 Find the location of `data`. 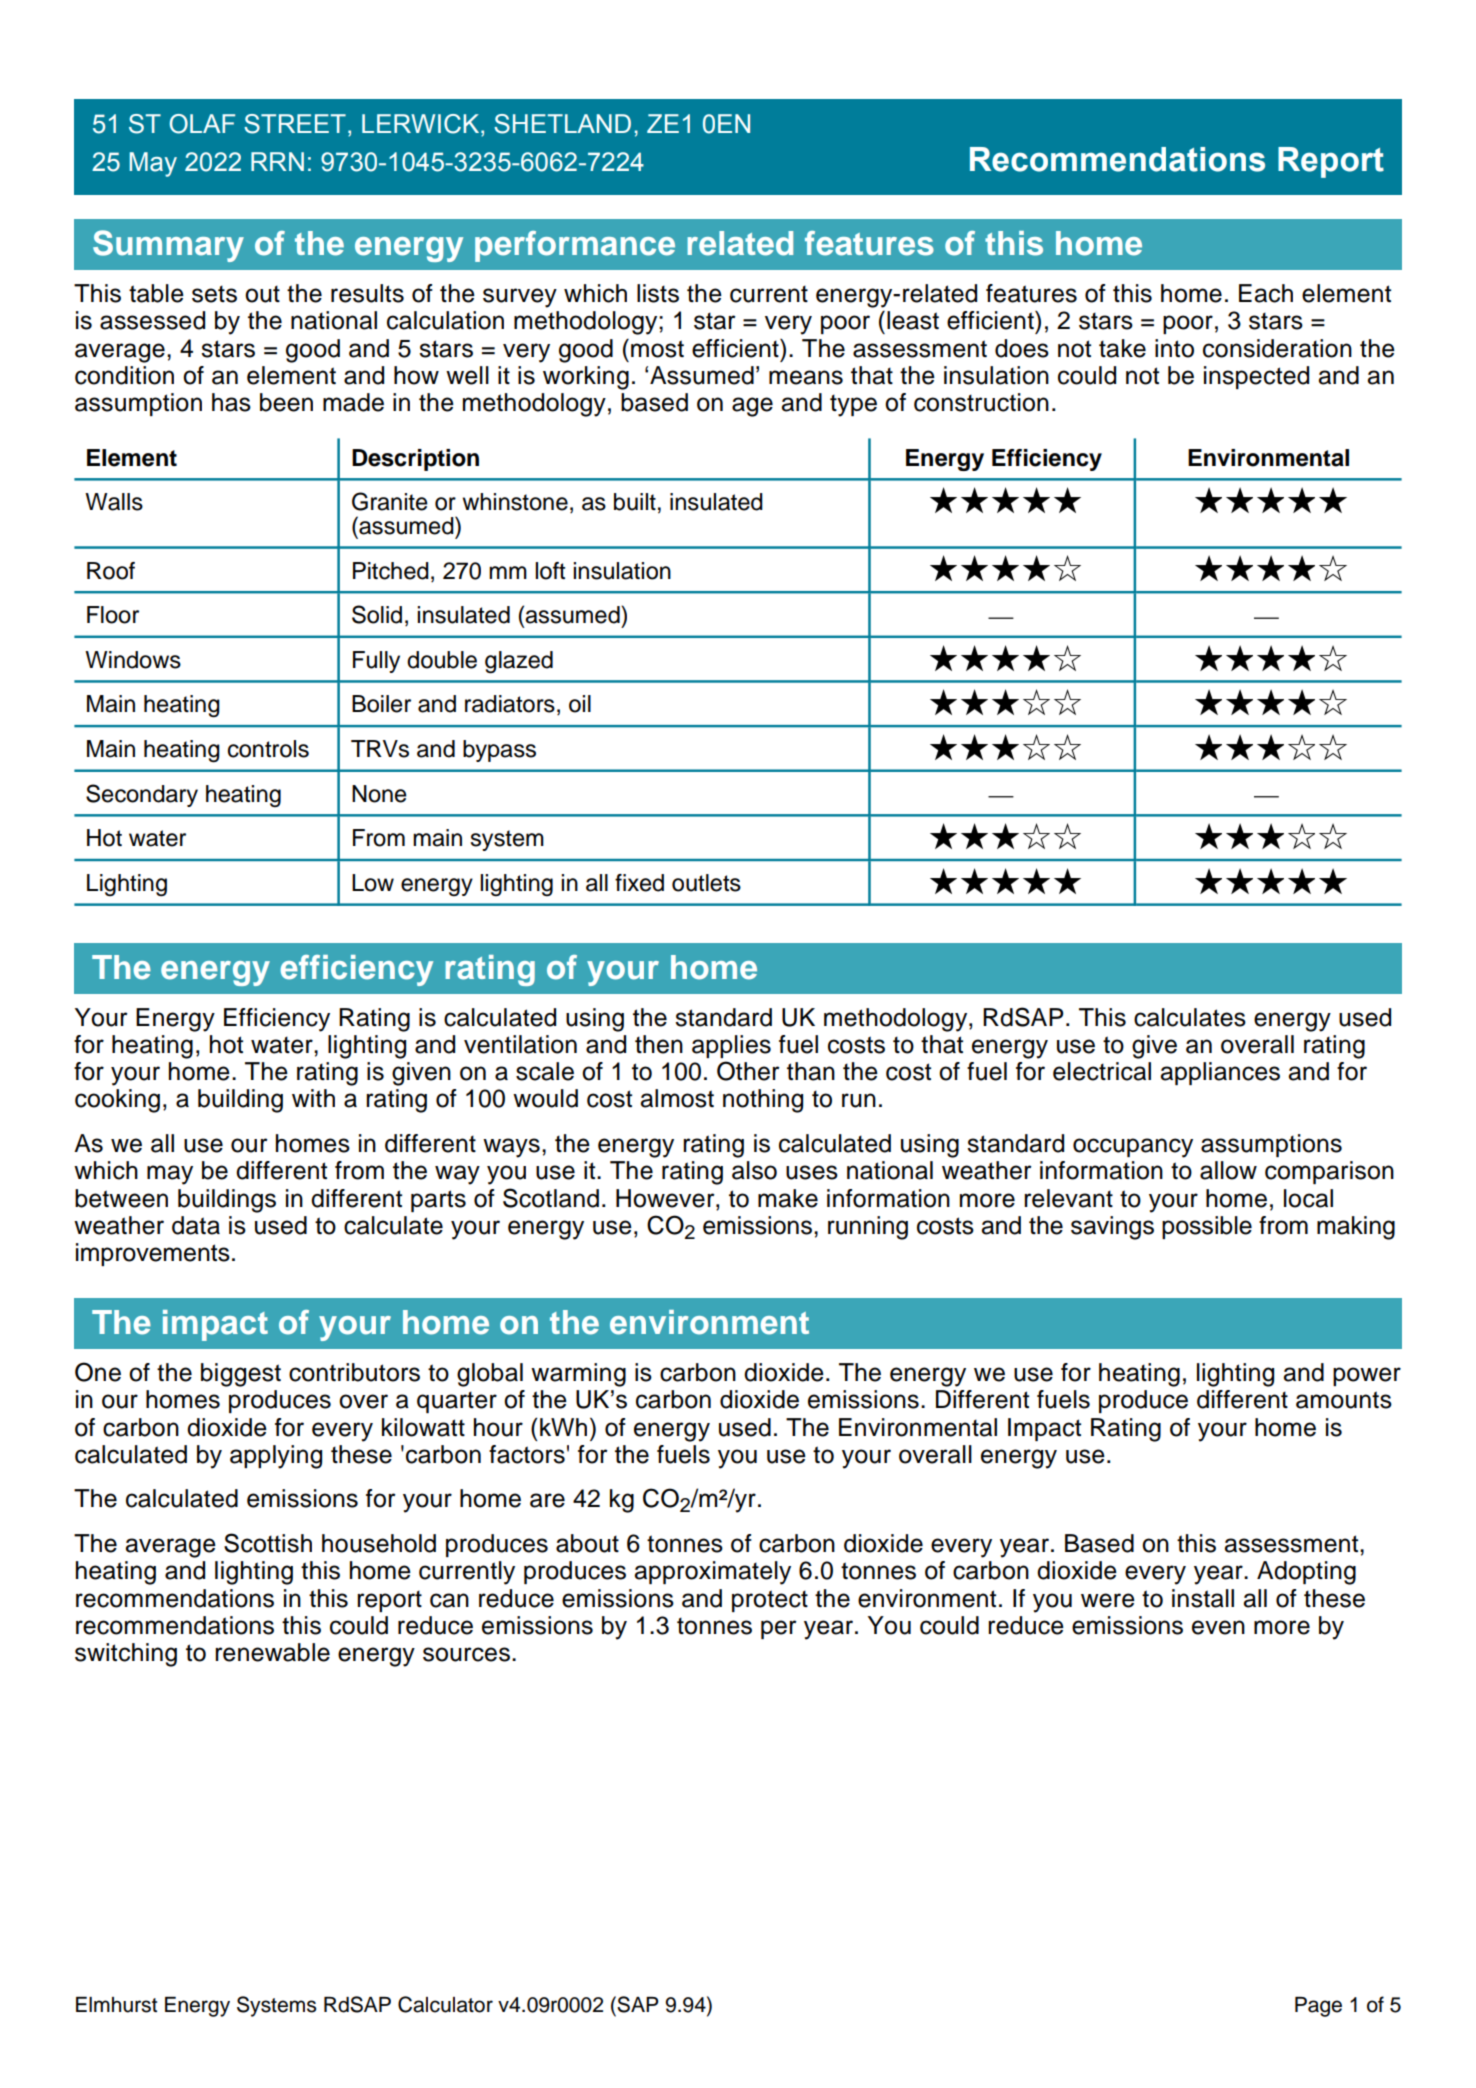

data is located at coordinates (196, 1225).
